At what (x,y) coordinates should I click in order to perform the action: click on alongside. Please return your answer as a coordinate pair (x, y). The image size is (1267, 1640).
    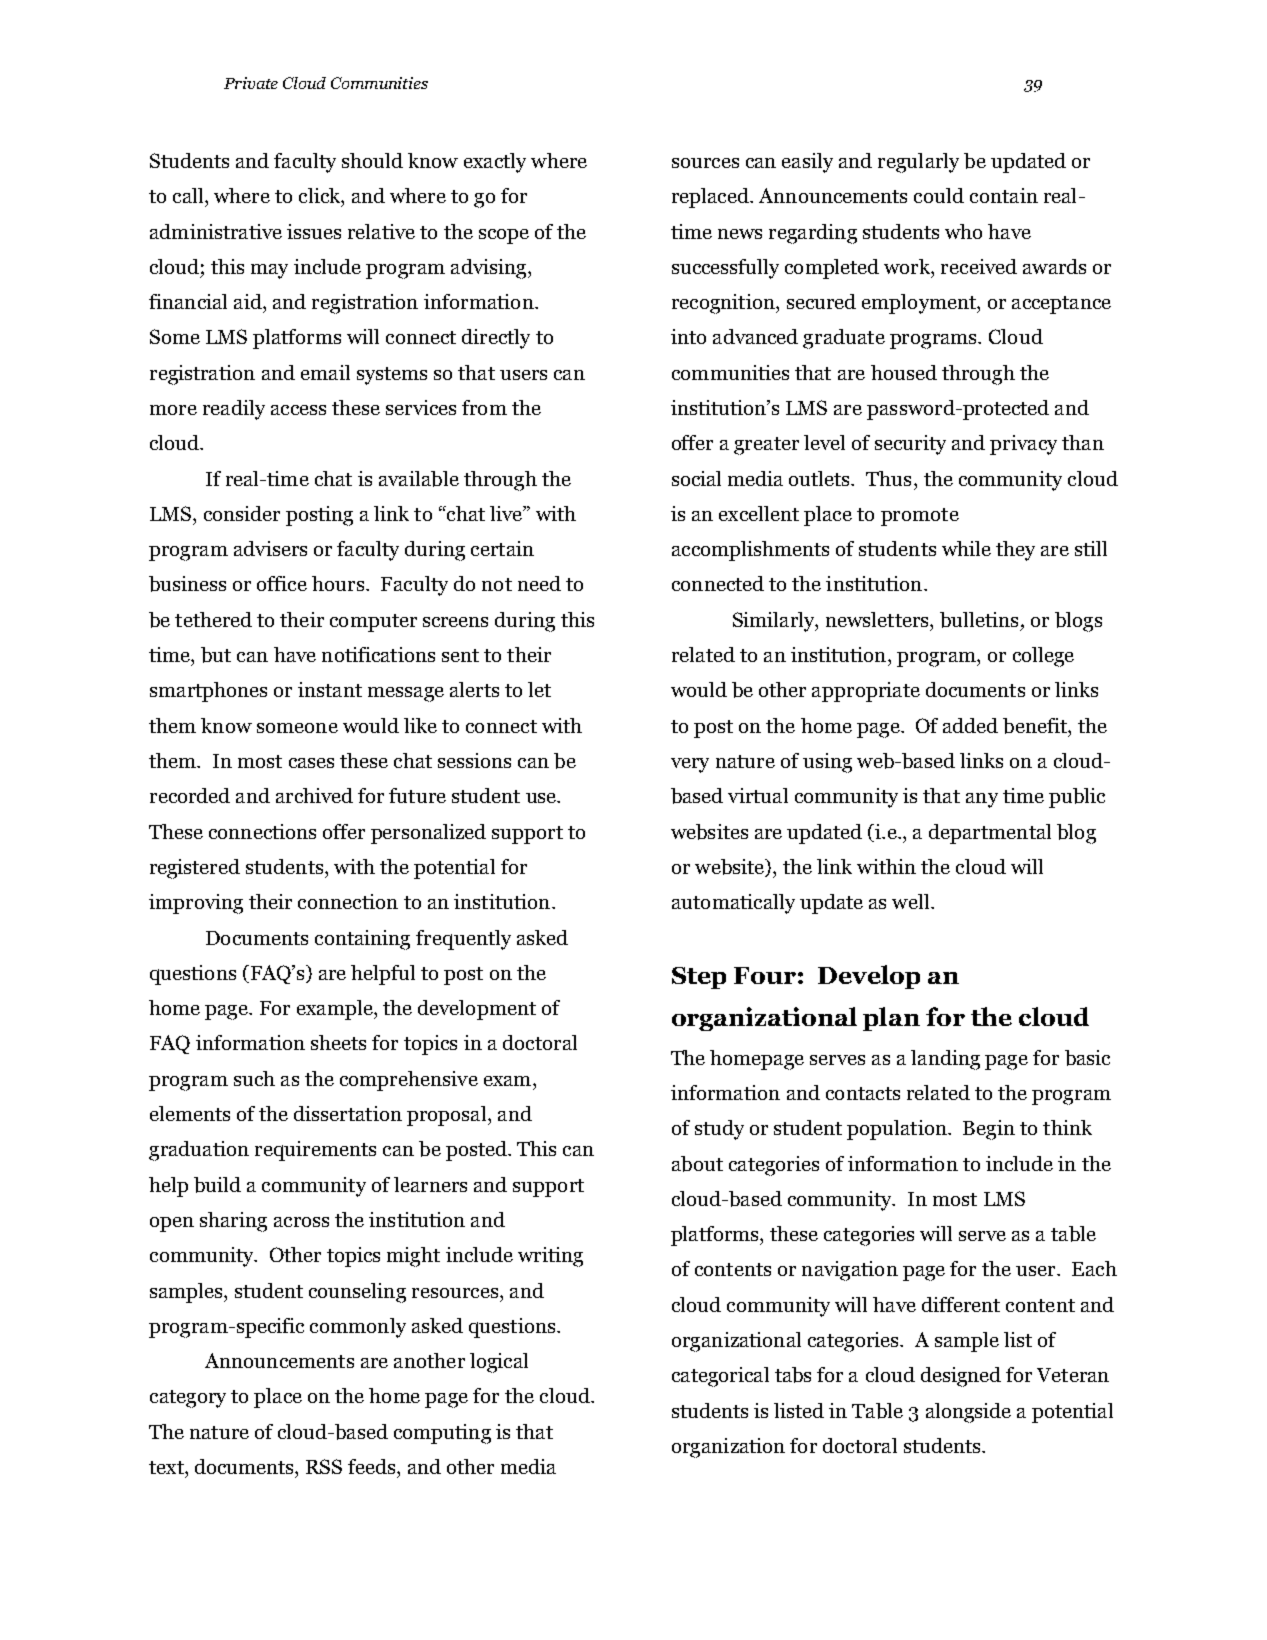
    Looking at the image, I should click on (968, 1413).
